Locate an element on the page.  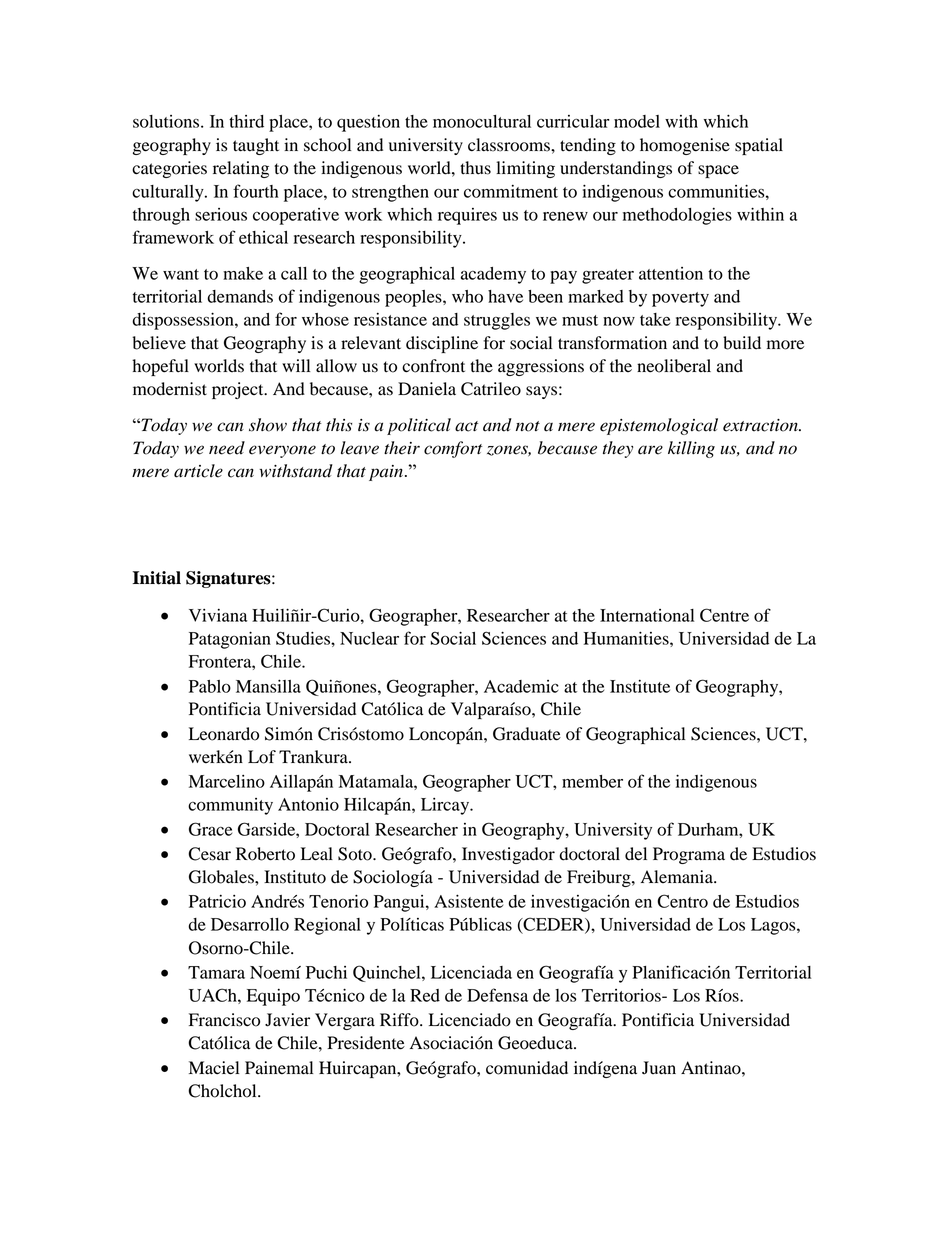
Centre is located at coordinates (724, 615).
